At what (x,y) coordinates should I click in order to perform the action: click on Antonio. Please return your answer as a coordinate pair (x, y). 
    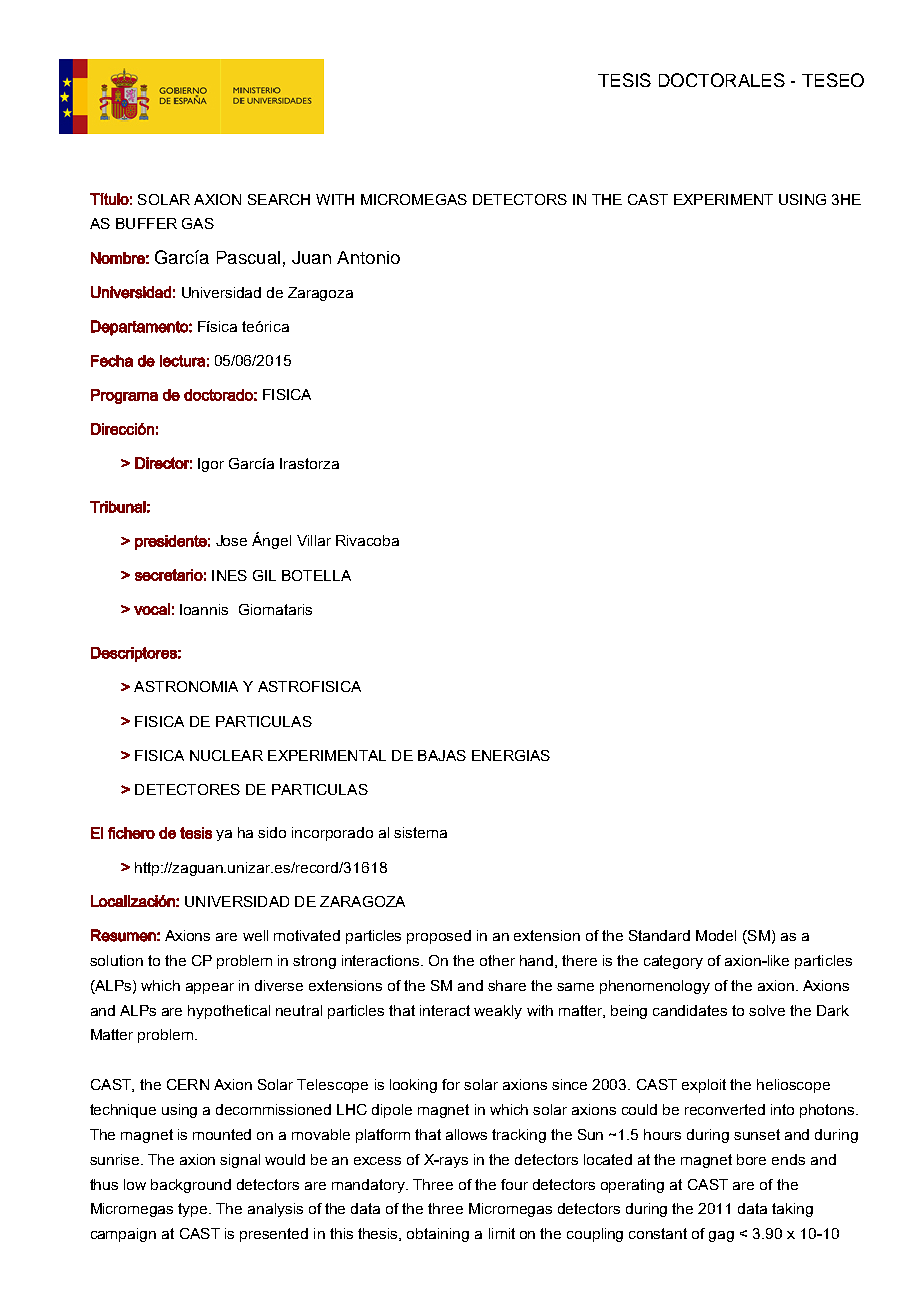
    Looking at the image, I should click on (368, 257).
